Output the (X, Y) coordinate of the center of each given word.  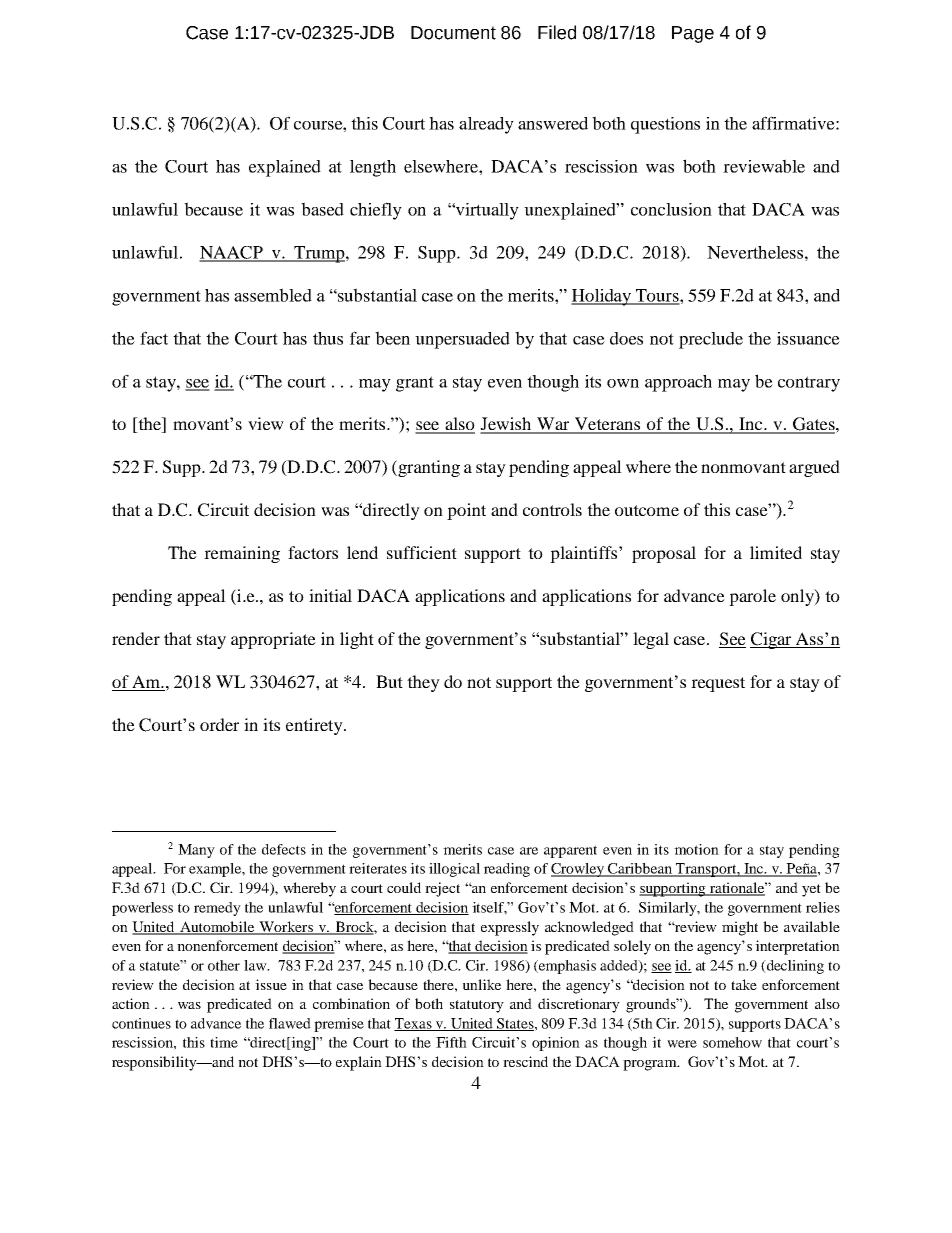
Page (693, 34)
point (466, 511)
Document (453, 33)
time (224, 1042)
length (373, 168)
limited (776, 552)
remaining (242, 554)
